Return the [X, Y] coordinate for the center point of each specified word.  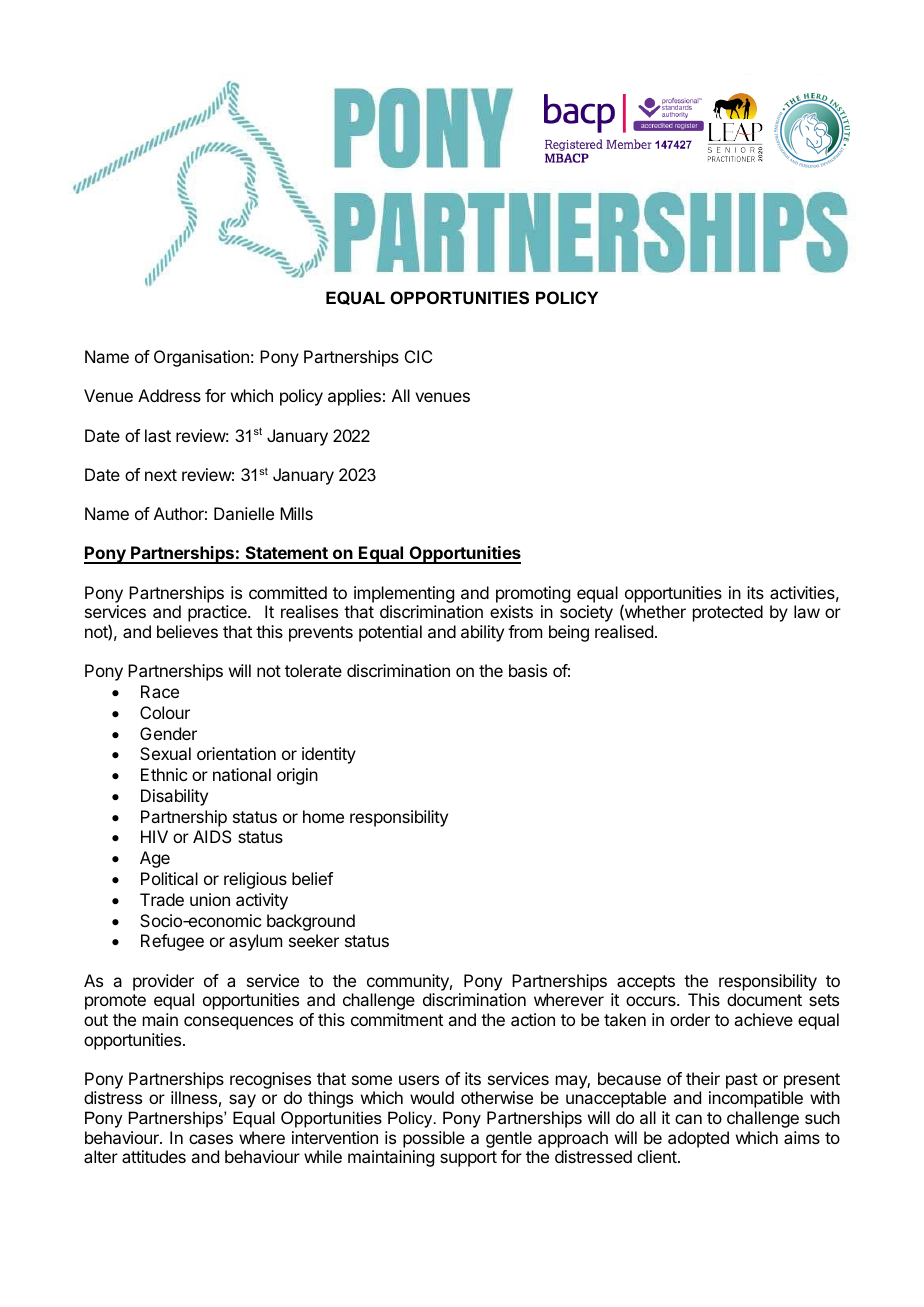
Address [169, 395]
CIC [418, 356]
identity [329, 755]
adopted [698, 1139]
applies [354, 397]
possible [434, 1139]
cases [211, 1139]
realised [624, 631]
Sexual [165, 753]
